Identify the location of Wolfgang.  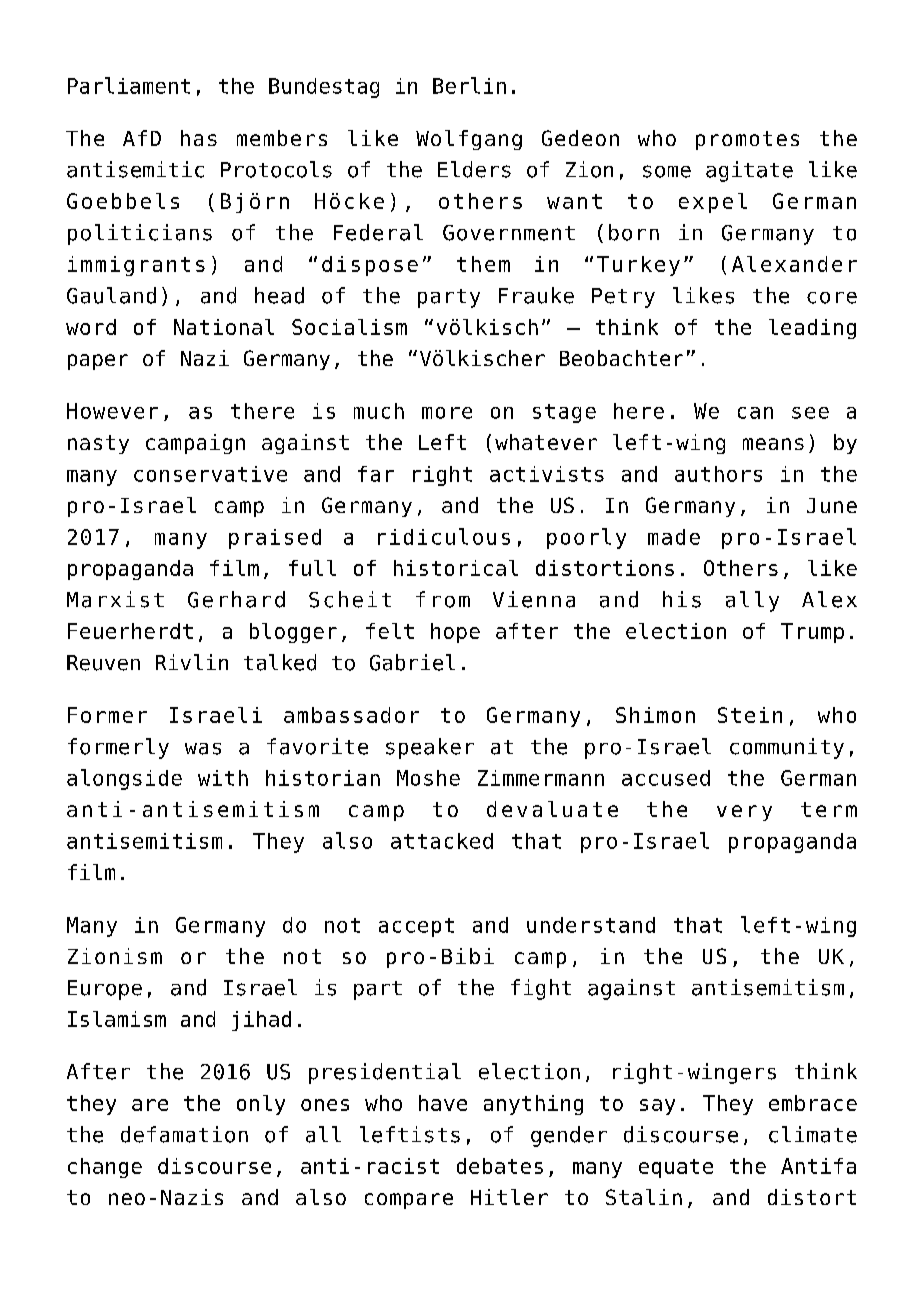
(469, 140).
